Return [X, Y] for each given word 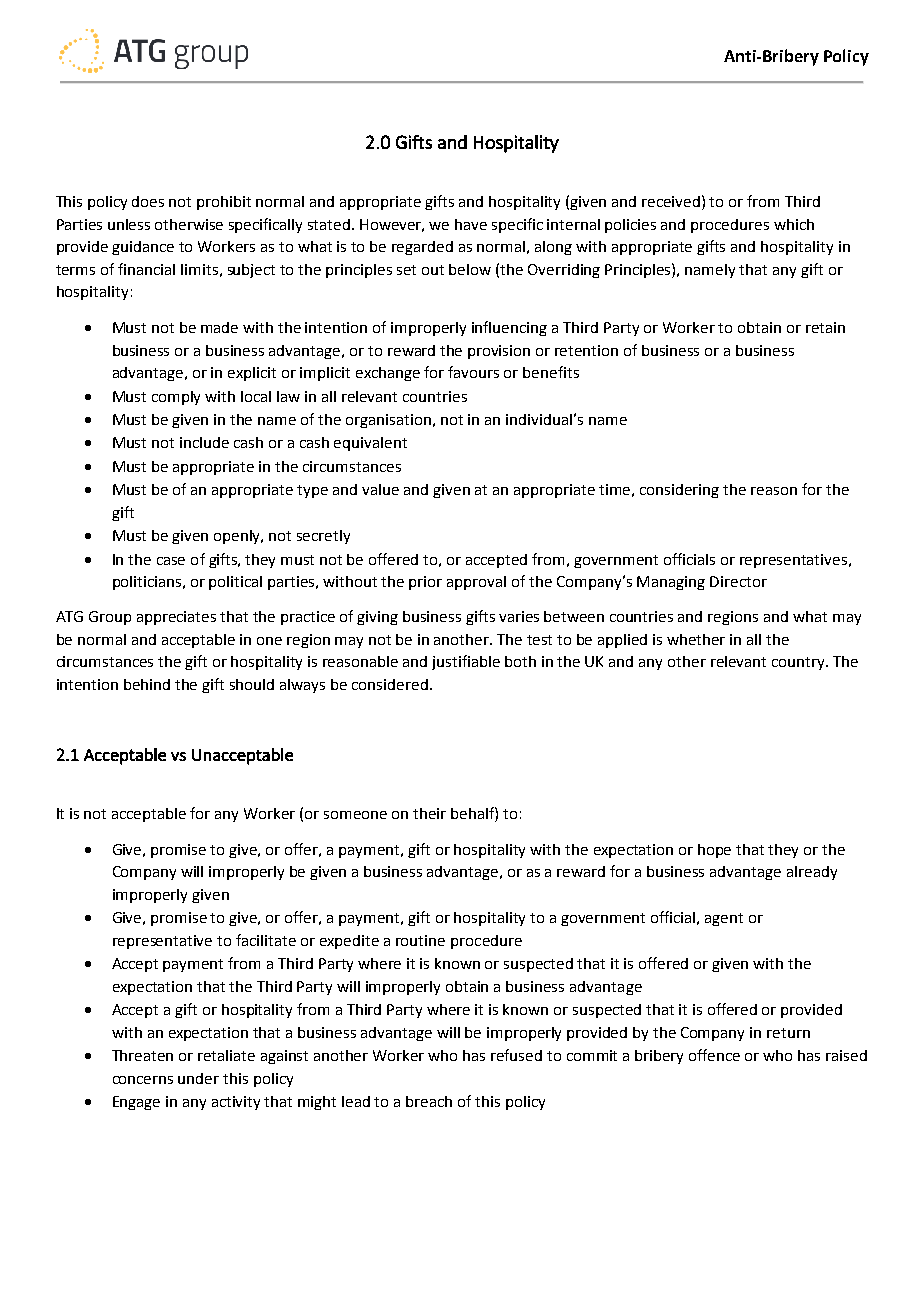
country [799, 663]
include [204, 442]
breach [429, 1101]
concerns [143, 1080]
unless [129, 224]
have [471, 224]
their [429, 813]
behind [147, 684]
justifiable [466, 662]
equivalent [370, 444]
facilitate [266, 940]
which [794, 224]
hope [714, 851]
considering [679, 491]
